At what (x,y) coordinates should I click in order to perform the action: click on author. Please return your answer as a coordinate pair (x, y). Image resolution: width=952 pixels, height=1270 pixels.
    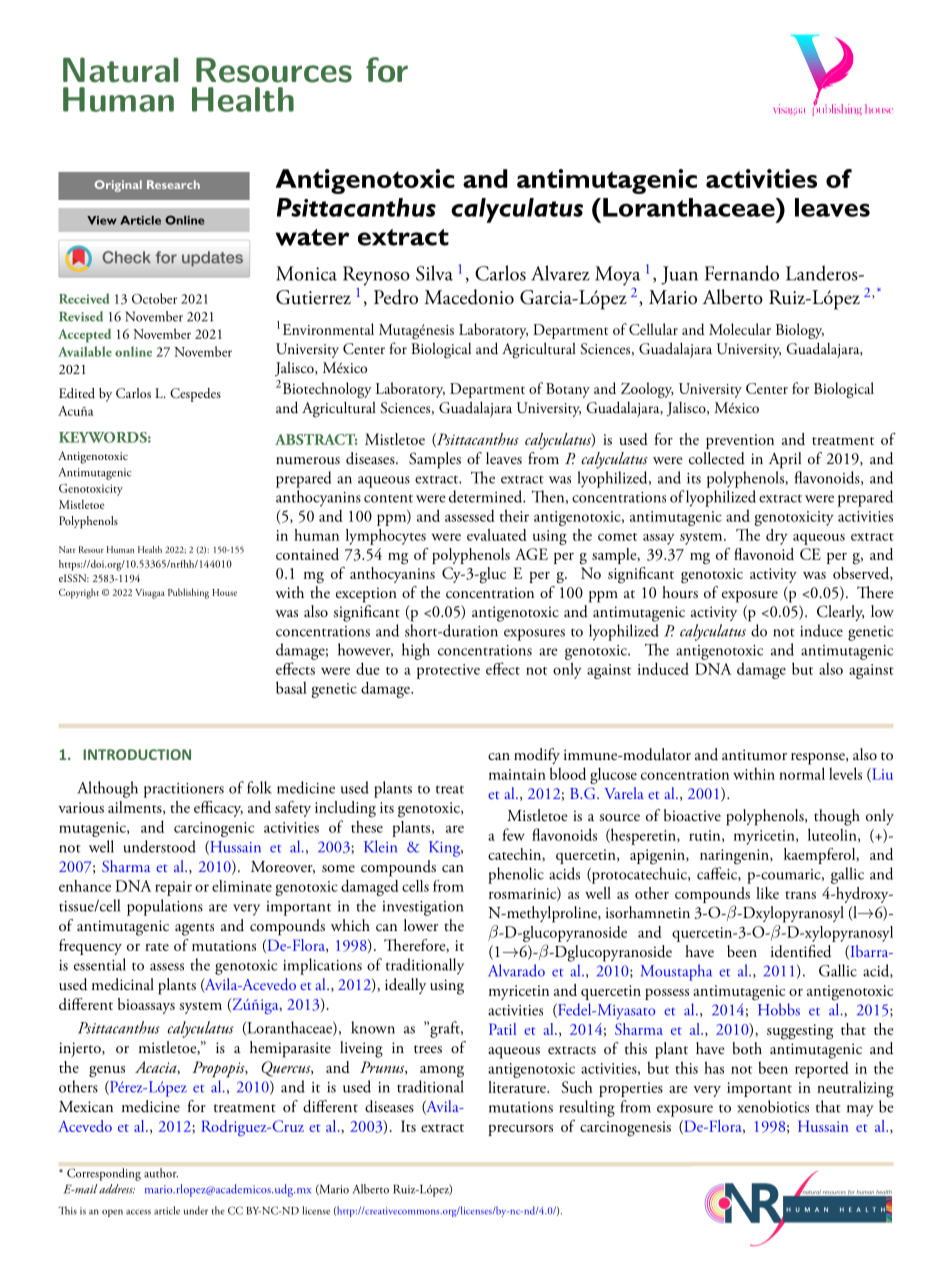
    Looking at the image, I should click on (161, 1173).
